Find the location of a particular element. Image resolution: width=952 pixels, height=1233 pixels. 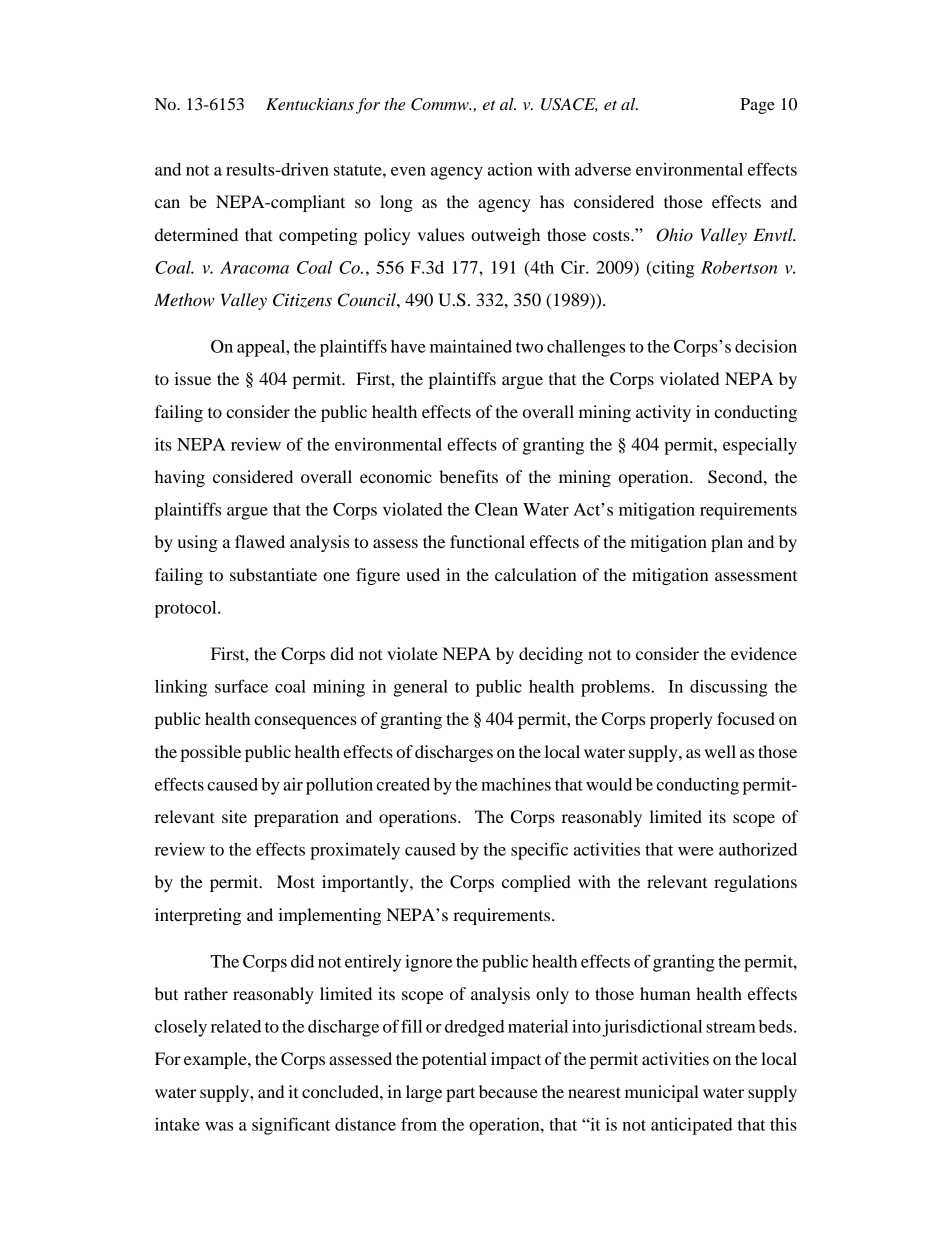

was is located at coordinates (219, 1126).
